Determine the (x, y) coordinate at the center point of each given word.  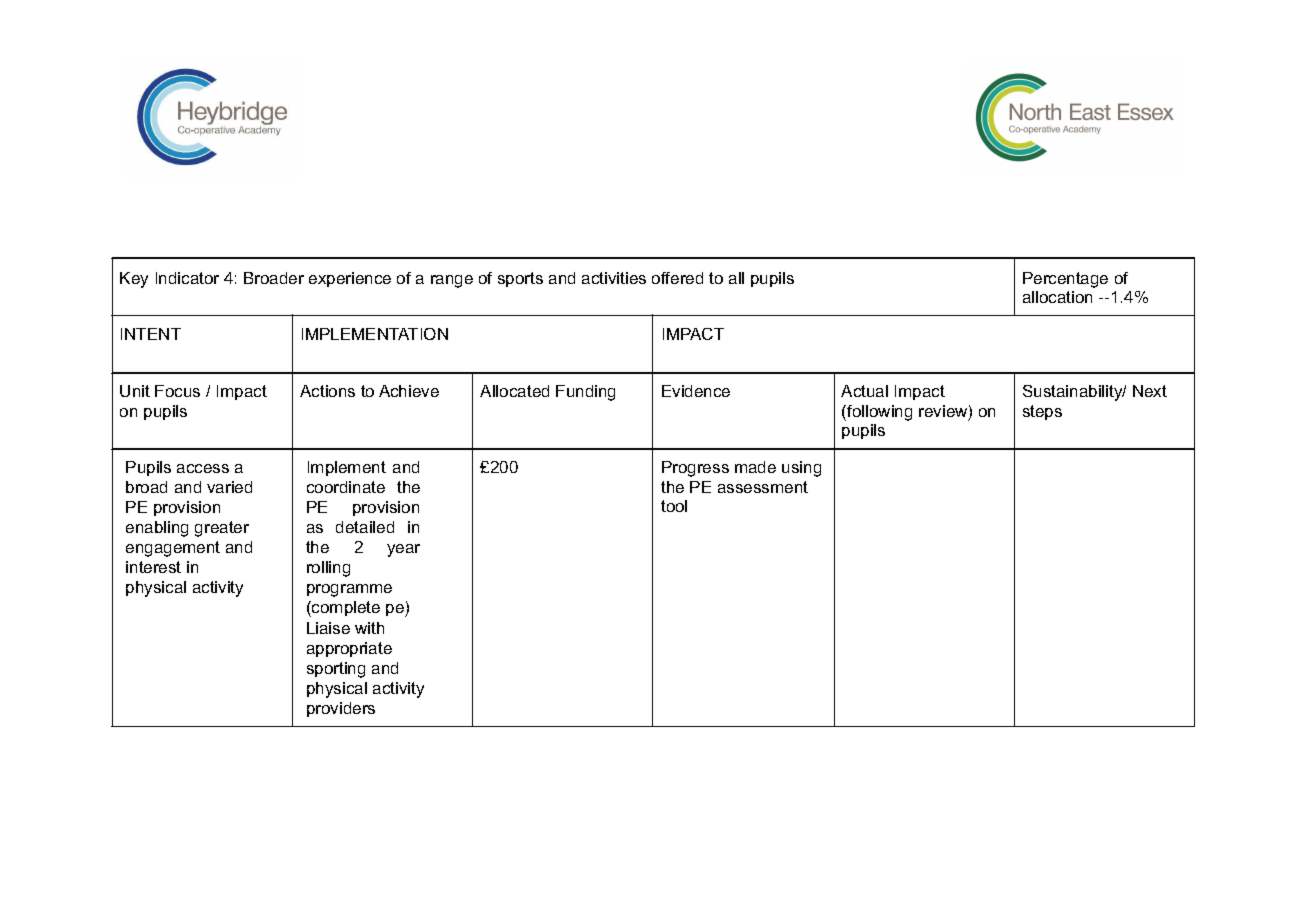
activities (614, 278)
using (801, 469)
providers (341, 709)
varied (229, 487)
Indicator (187, 278)
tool (674, 506)
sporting (336, 670)
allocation (1057, 297)
